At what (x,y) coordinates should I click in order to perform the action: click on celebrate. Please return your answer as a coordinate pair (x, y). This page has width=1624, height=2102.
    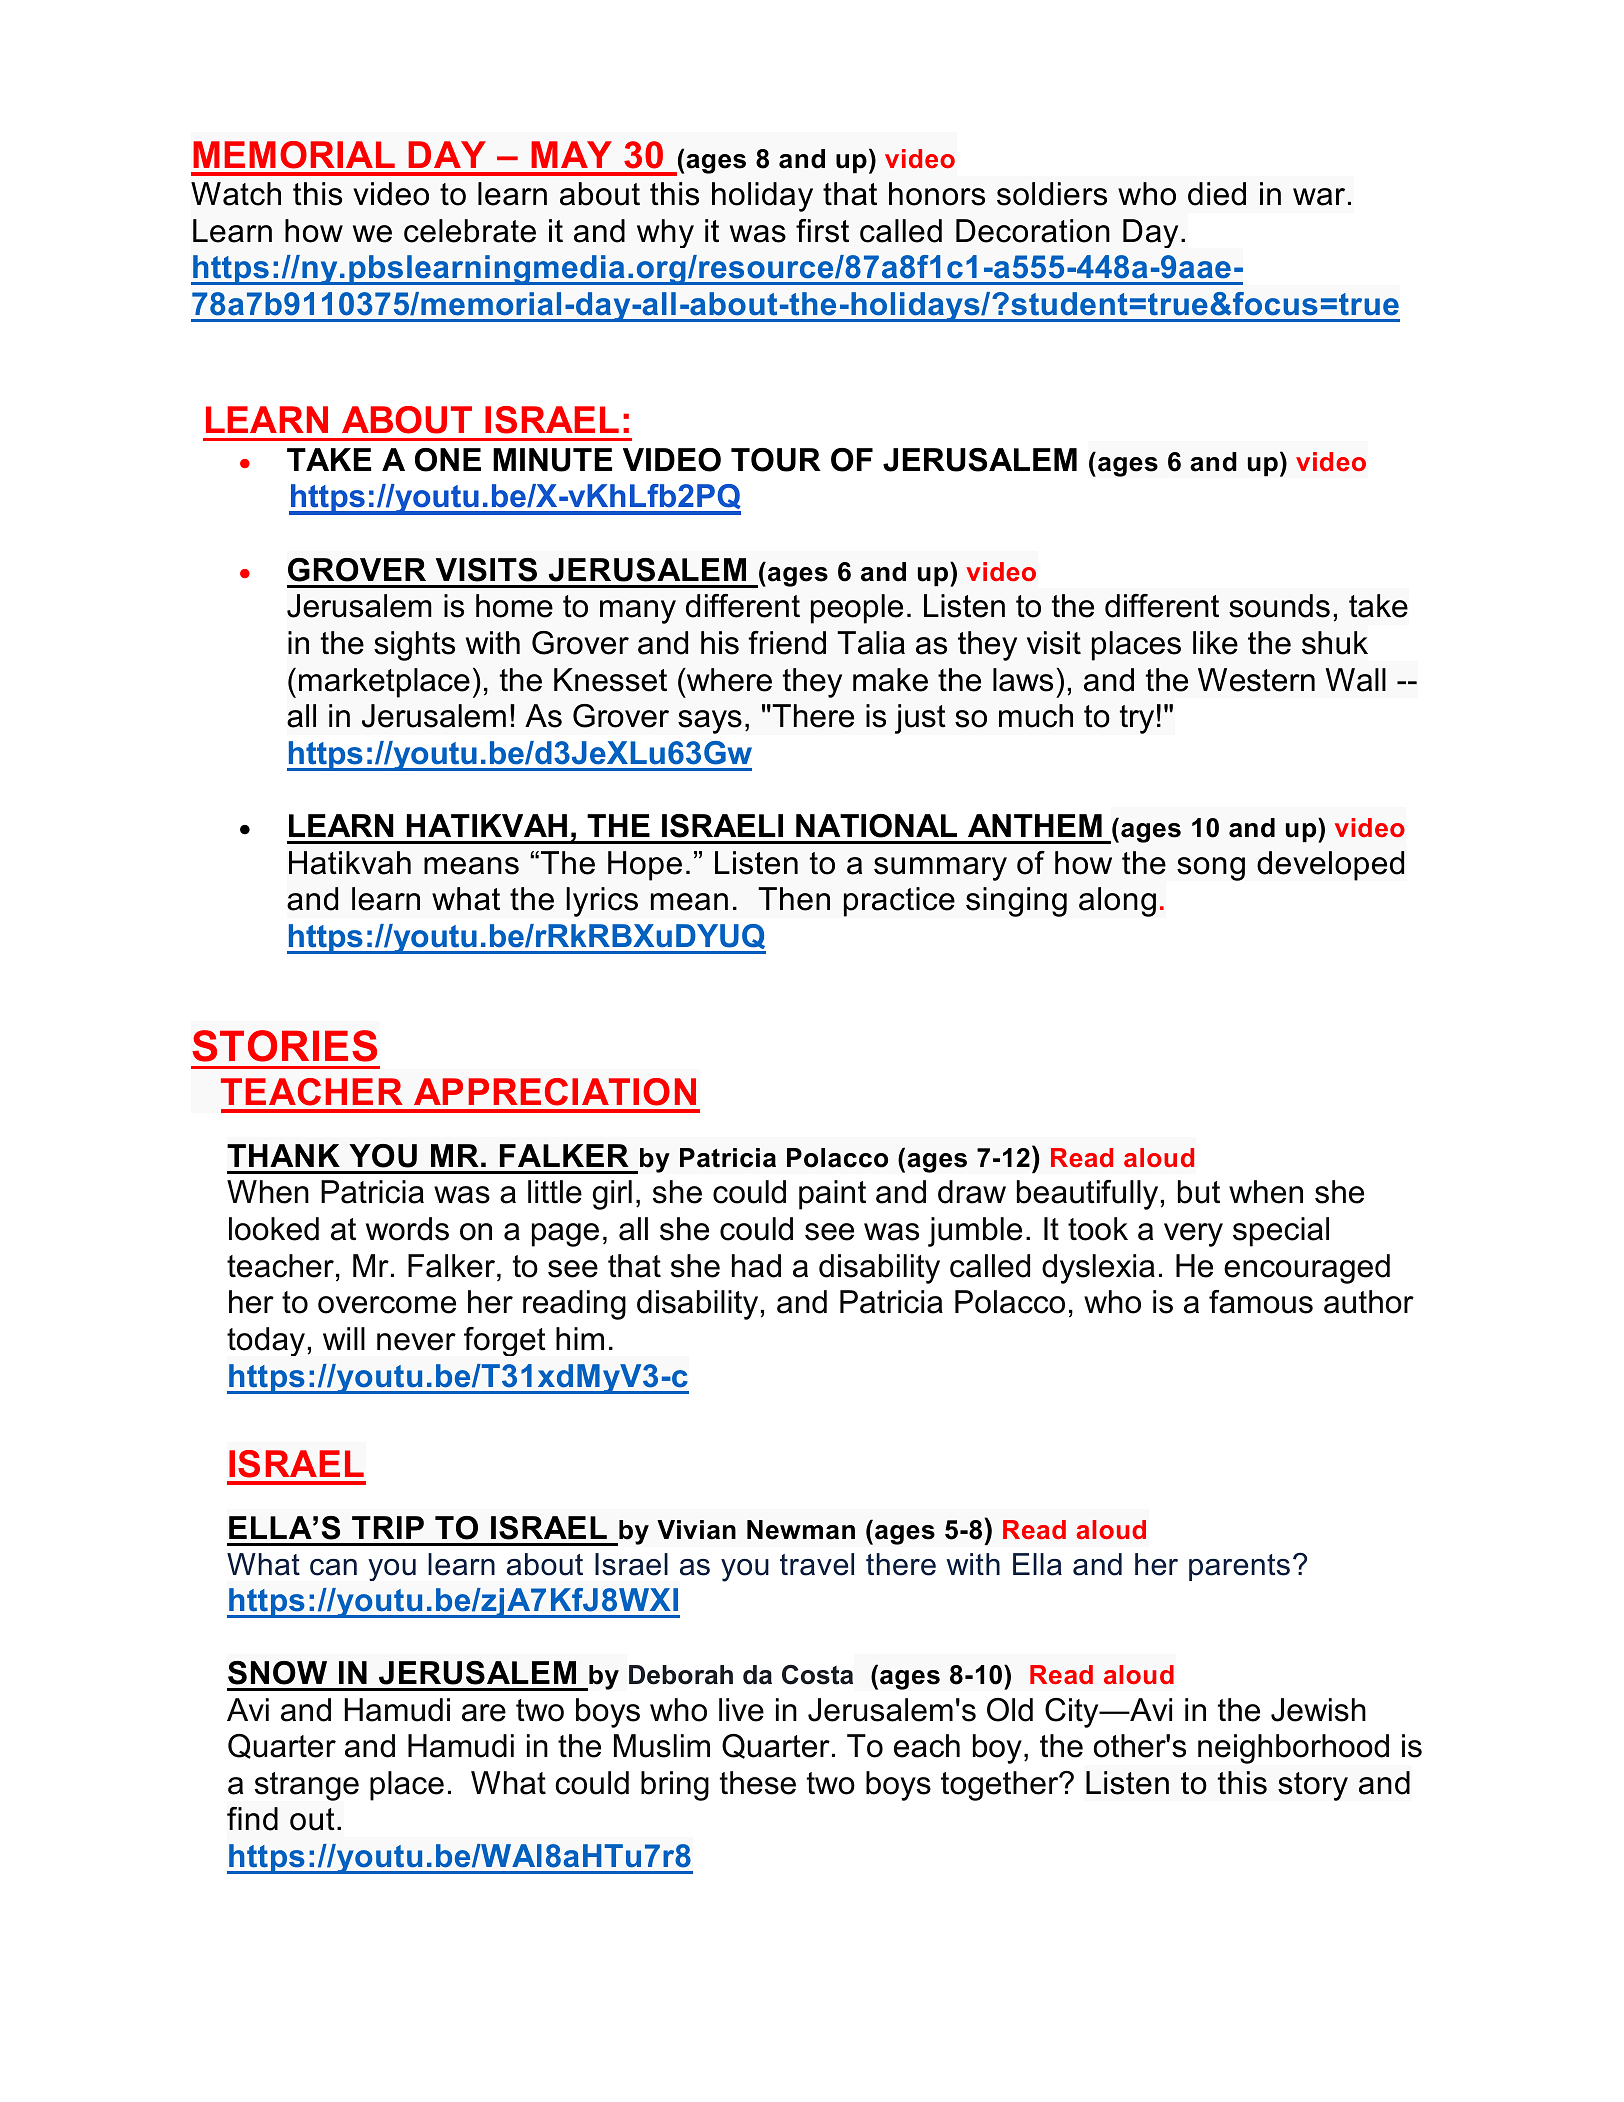
    Looking at the image, I should click on (470, 231).
